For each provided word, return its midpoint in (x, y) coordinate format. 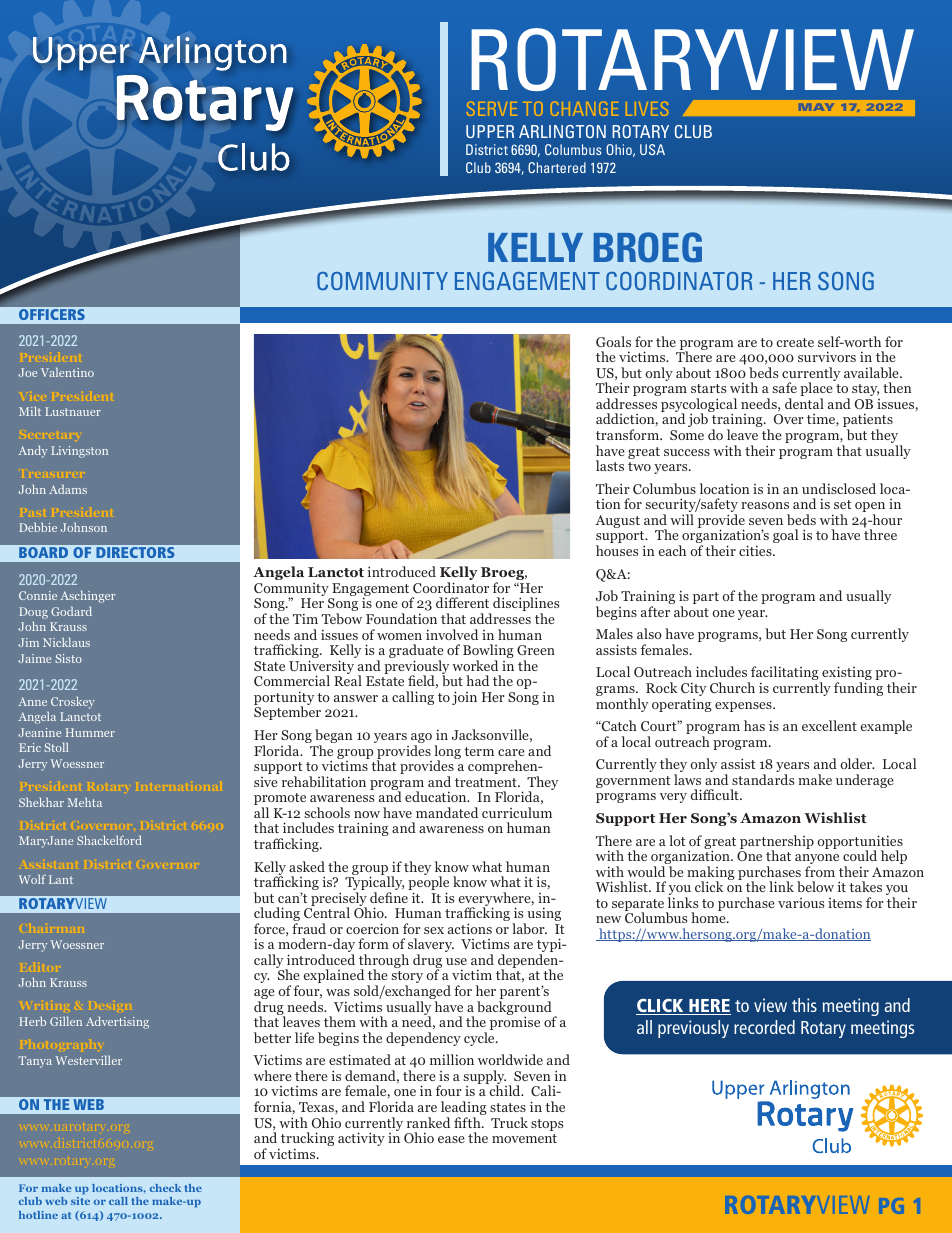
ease (451, 1139)
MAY (816, 107)
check (165, 1188)
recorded (764, 1027)
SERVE (492, 109)
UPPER (490, 131)
